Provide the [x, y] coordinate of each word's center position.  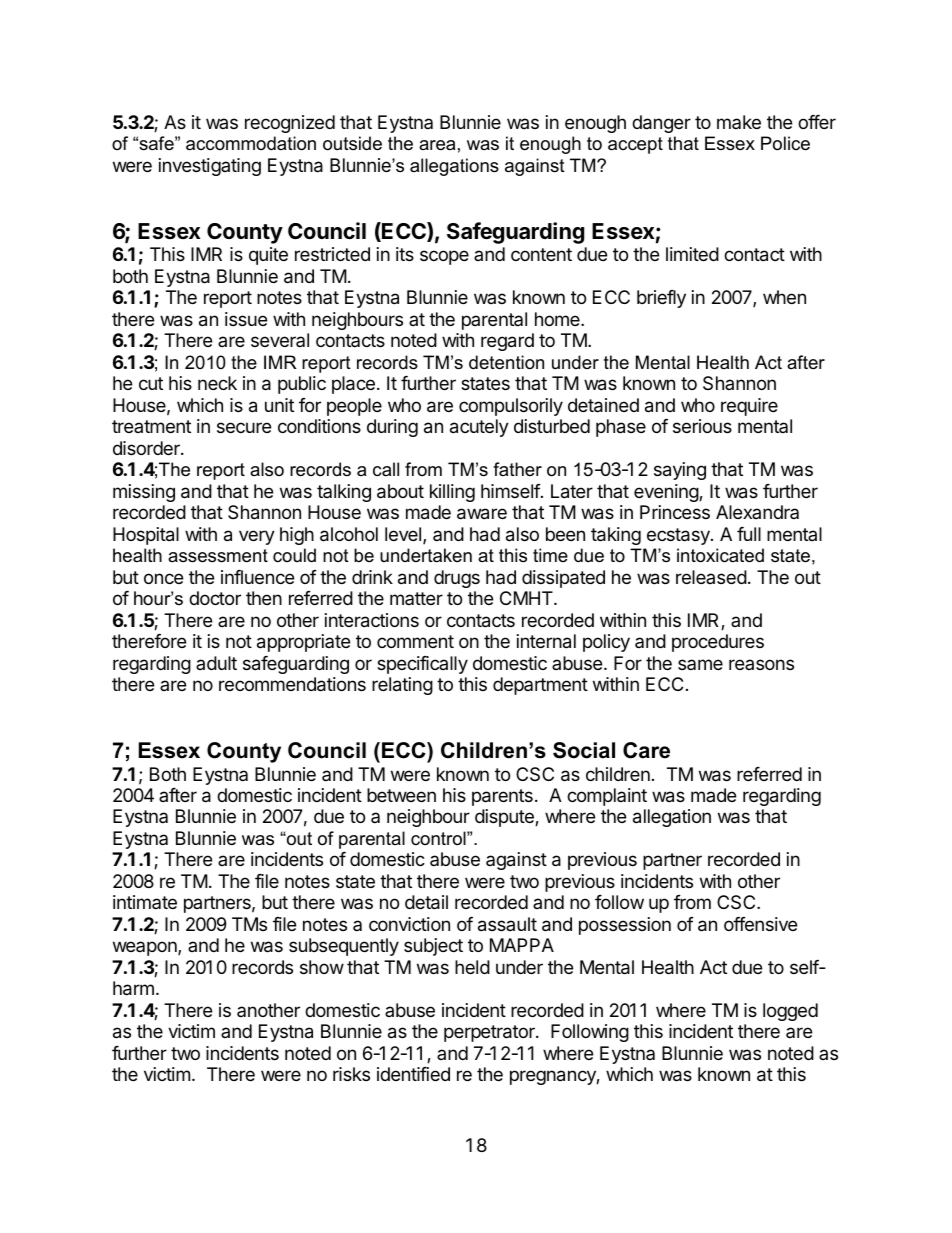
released [711, 577]
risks [351, 1074]
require [749, 407]
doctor [215, 598]
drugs [457, 579]
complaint [607, 797]
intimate [145, 902]
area [437, 145]
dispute [505, 818]
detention [506, 362]
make [739, 122]
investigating [210, 167]
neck [217, 383]
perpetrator [490, 1033]
